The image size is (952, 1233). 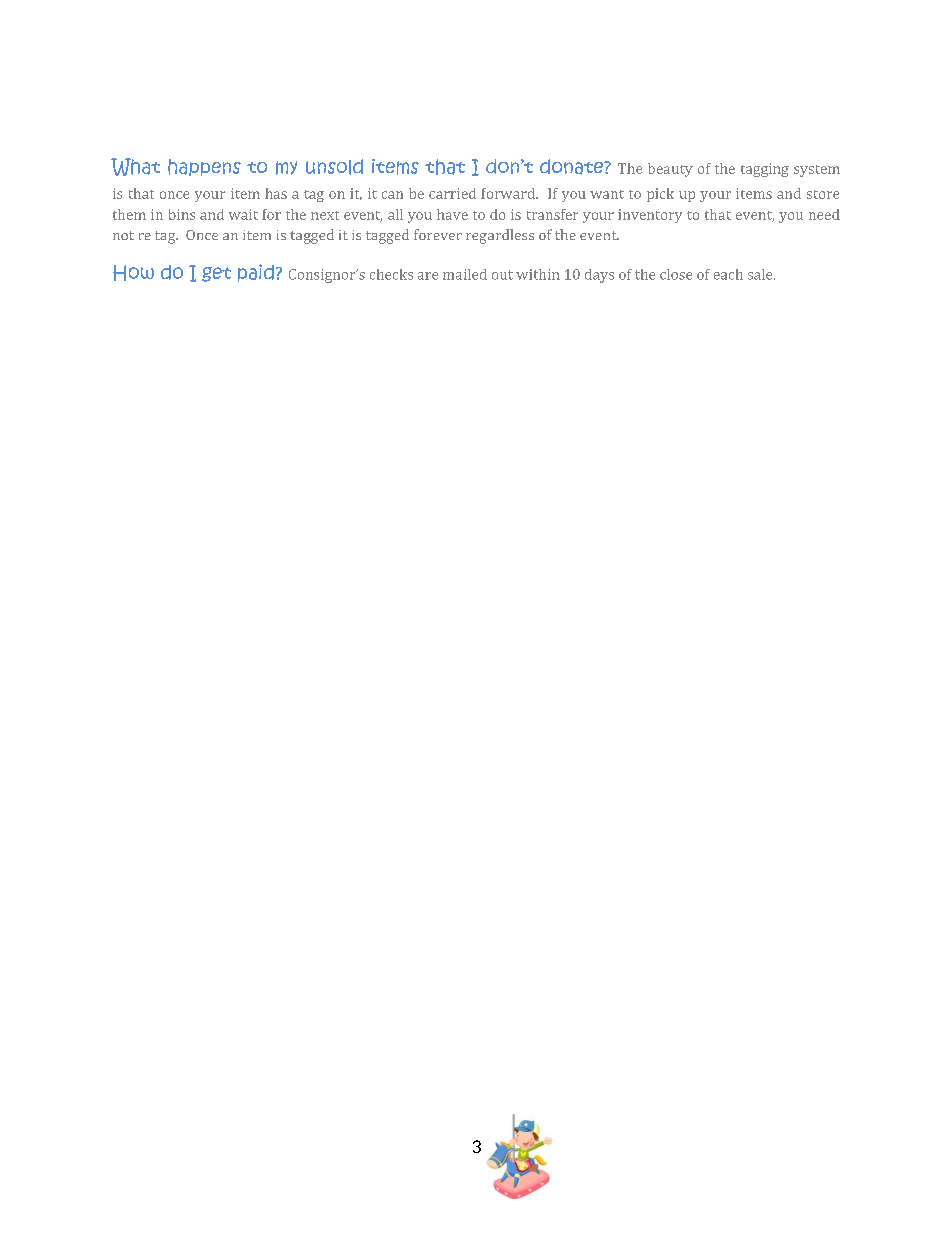 I want to click on inventory, so click(x=650, y=216).
